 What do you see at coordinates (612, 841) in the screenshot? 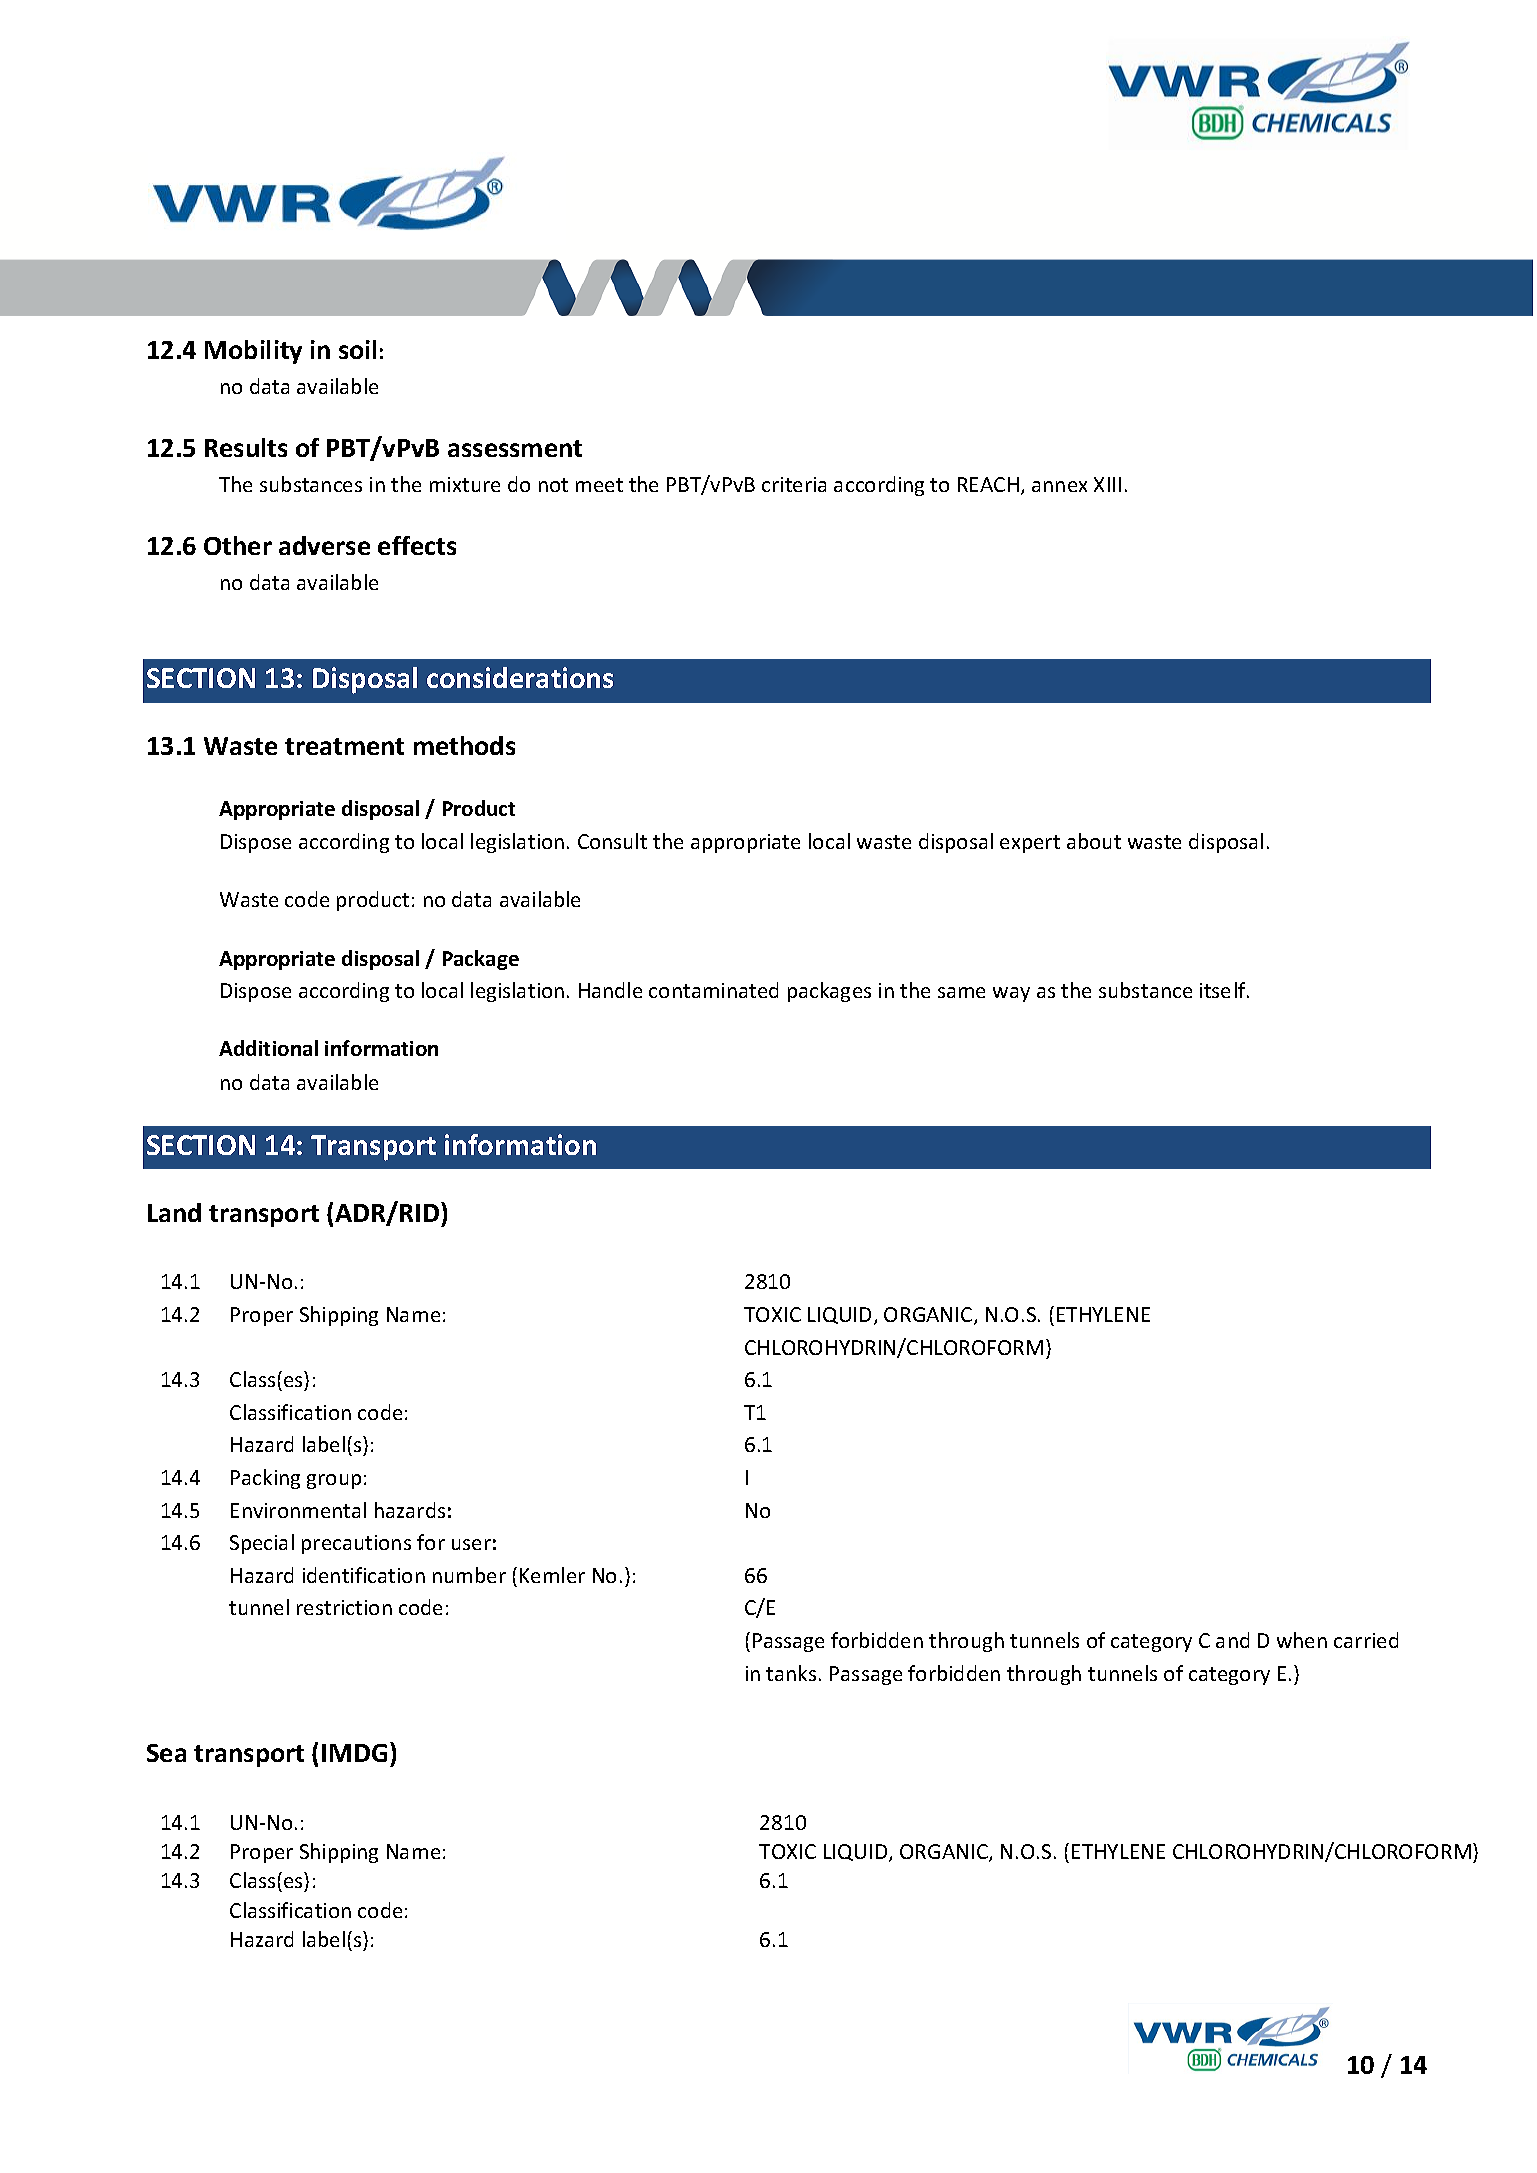
I see `Consult` at bounding box center [612, 841].
